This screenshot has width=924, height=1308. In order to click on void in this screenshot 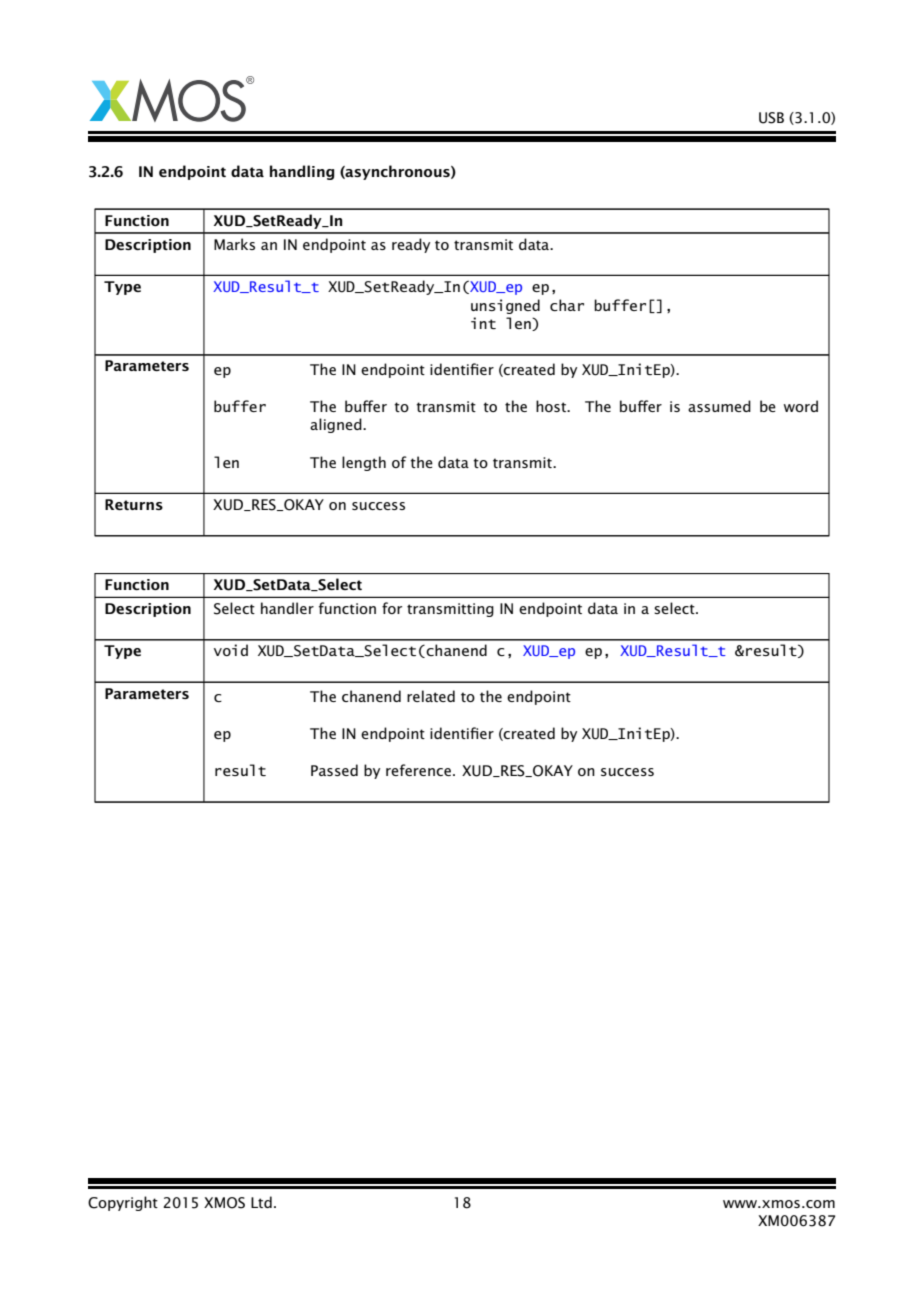, I will do `click(231, 650)`.
